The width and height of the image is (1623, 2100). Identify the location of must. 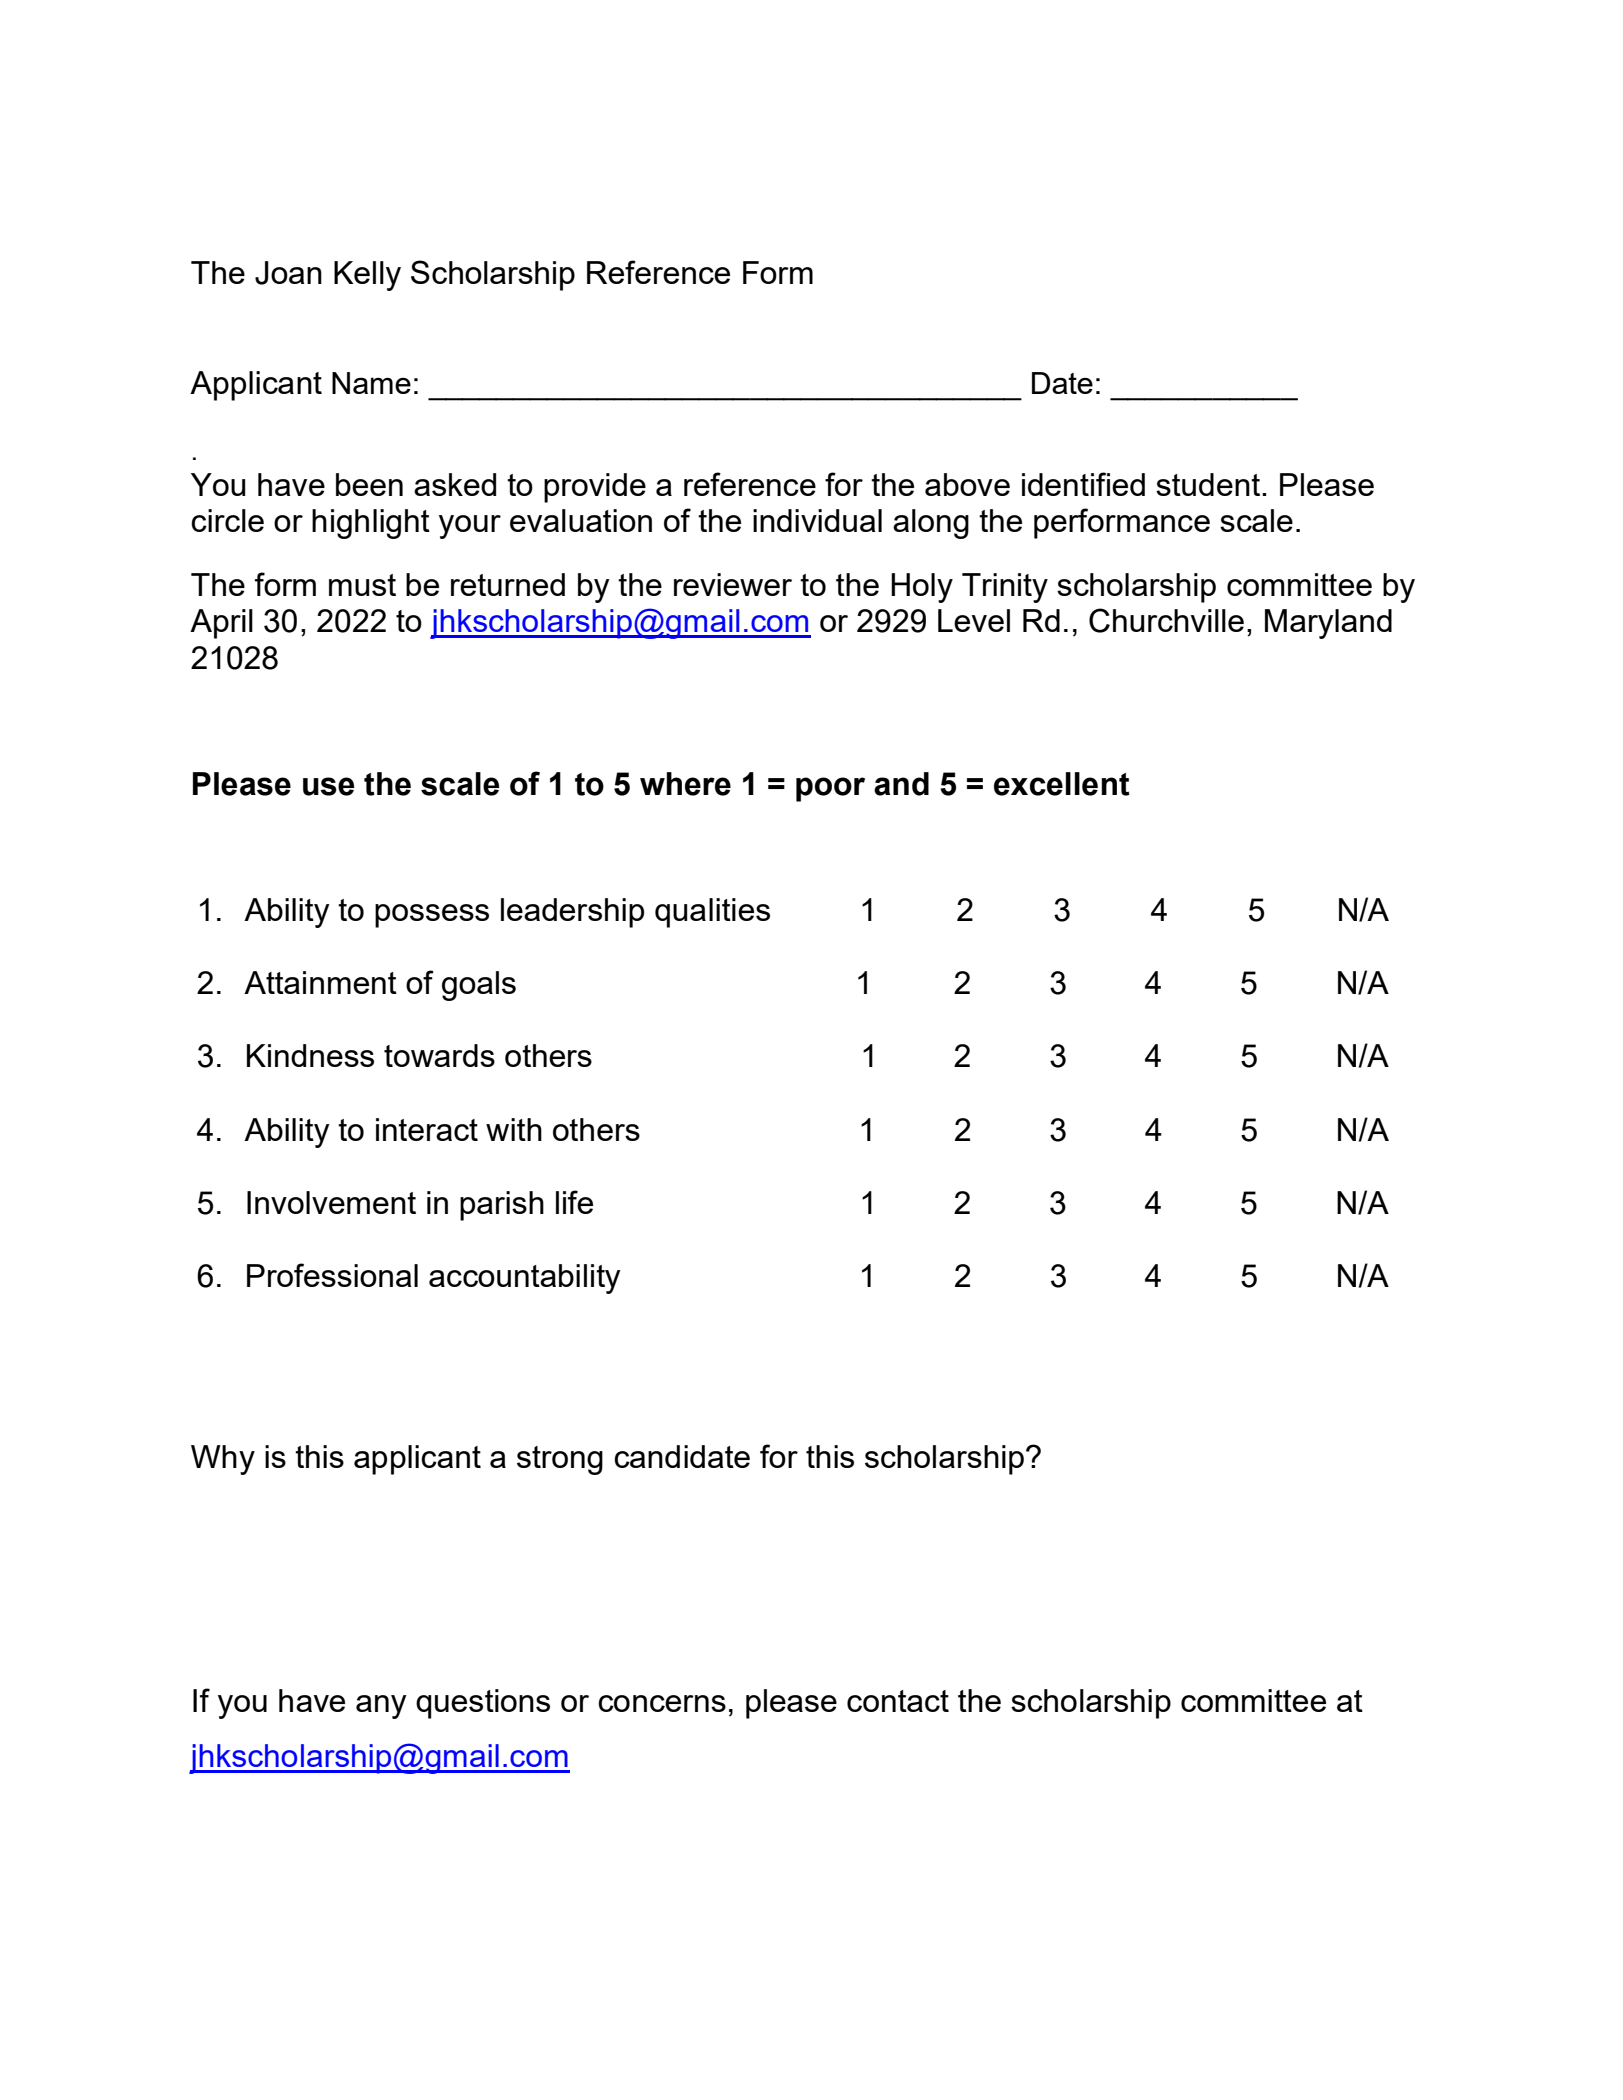
(362, 585).
